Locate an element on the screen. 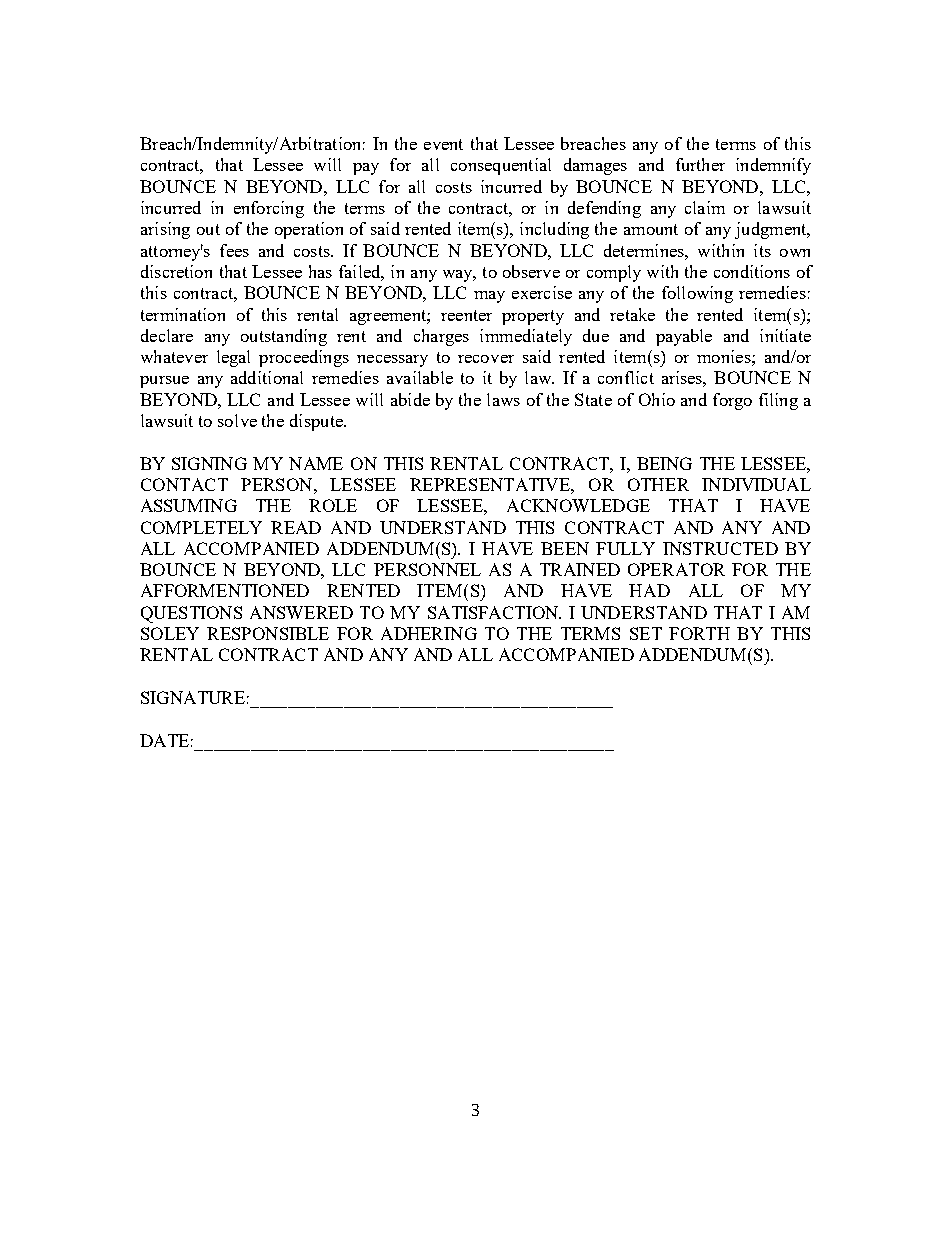  available is located at coordinates (420, 377).
